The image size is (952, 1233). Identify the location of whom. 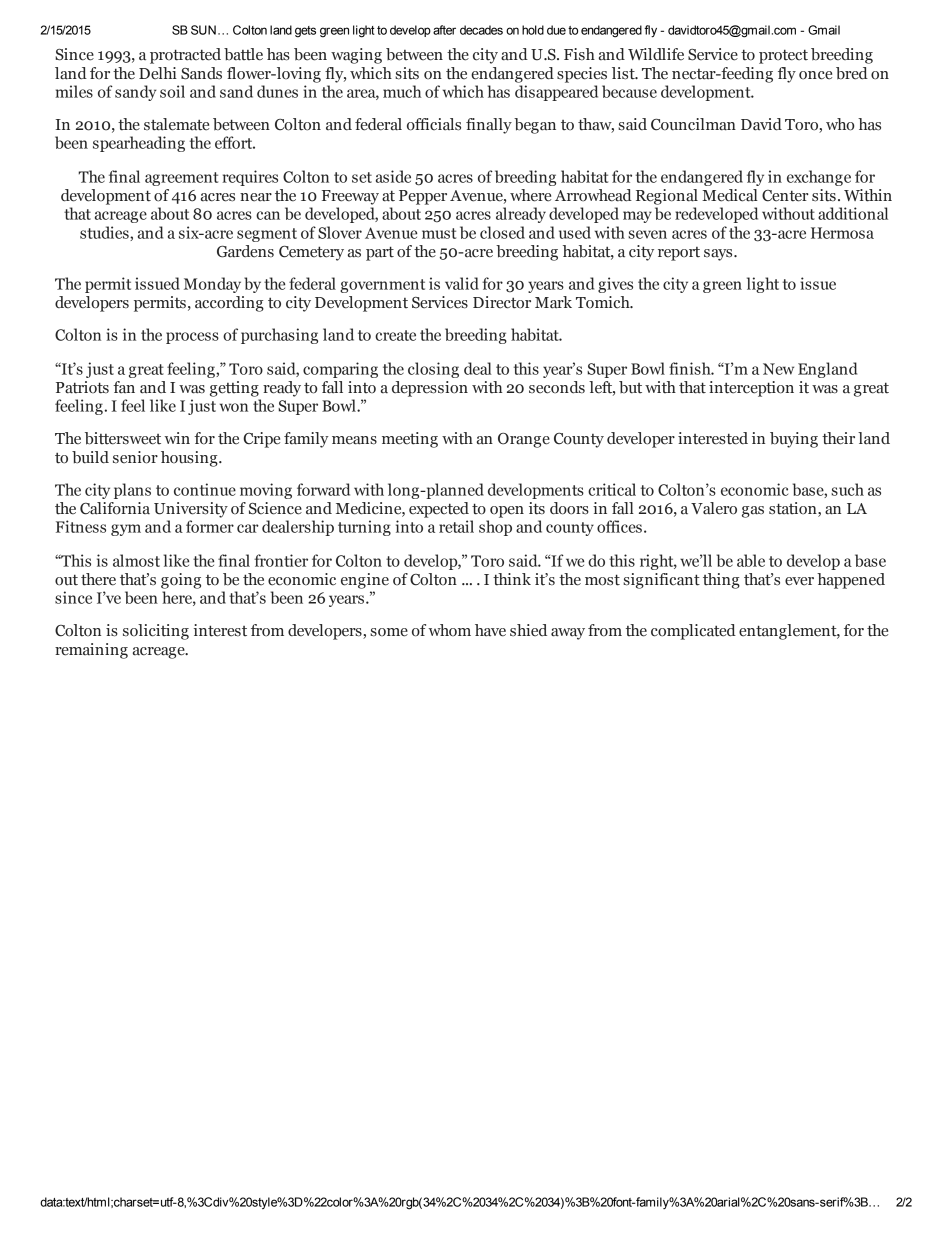
(449, 630).
